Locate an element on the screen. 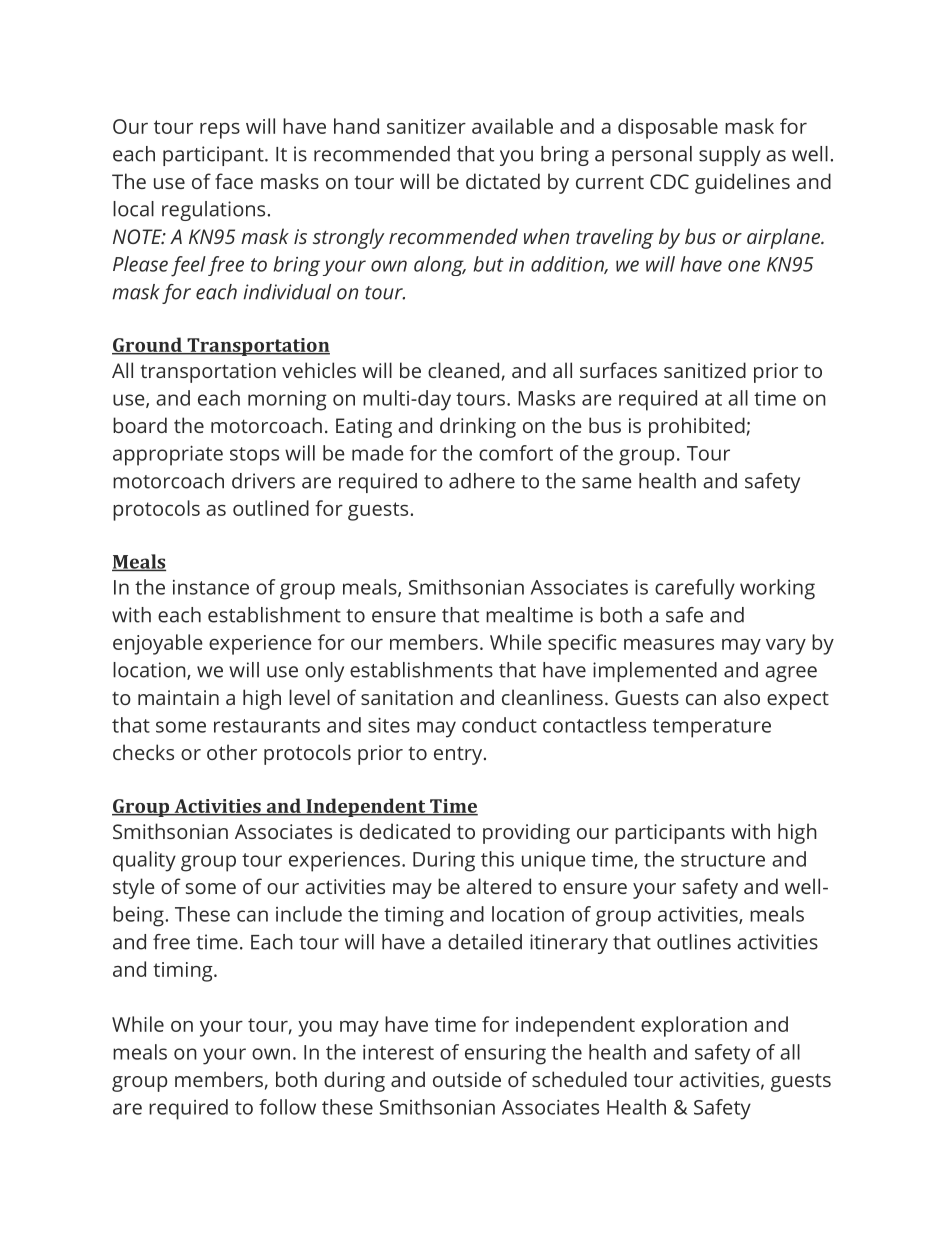 The height and width of the screenshot is (1233, 952). supply is located at coordinates (730, 156).
